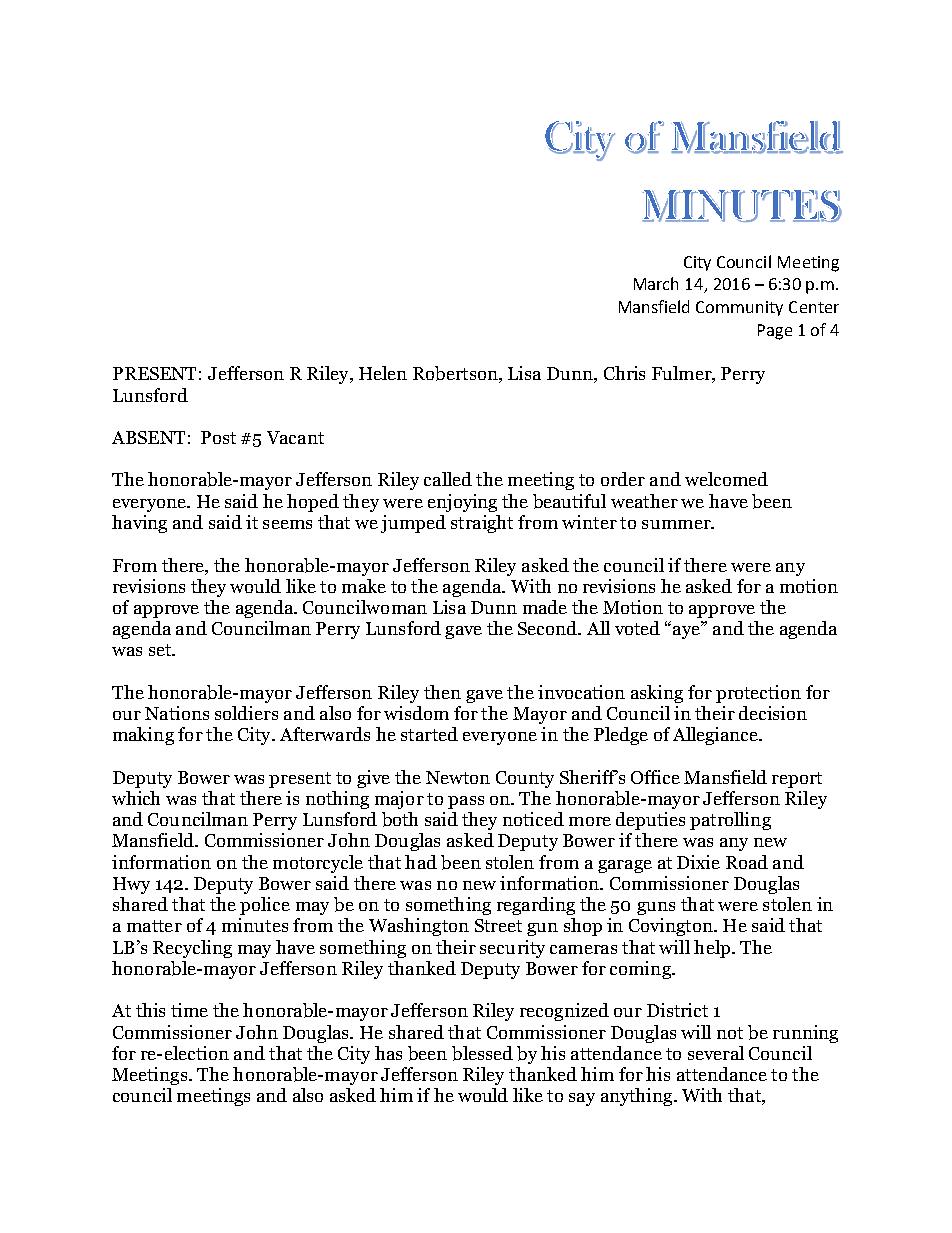  Describe the element at coordinates (624, 373) in the page. I see `Chris` at that location.
